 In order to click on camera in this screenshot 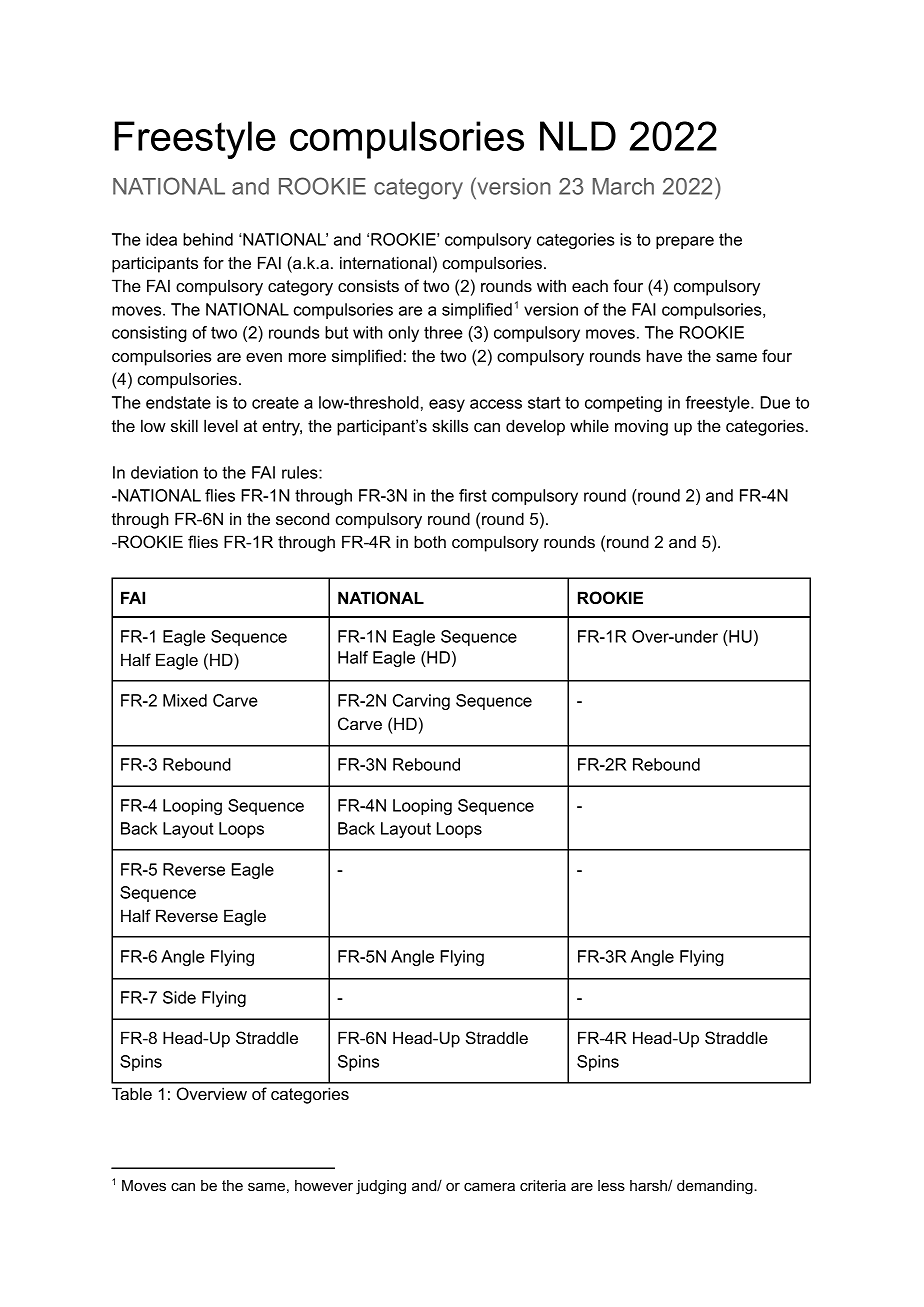, I will do `click(489, 1186)`.
